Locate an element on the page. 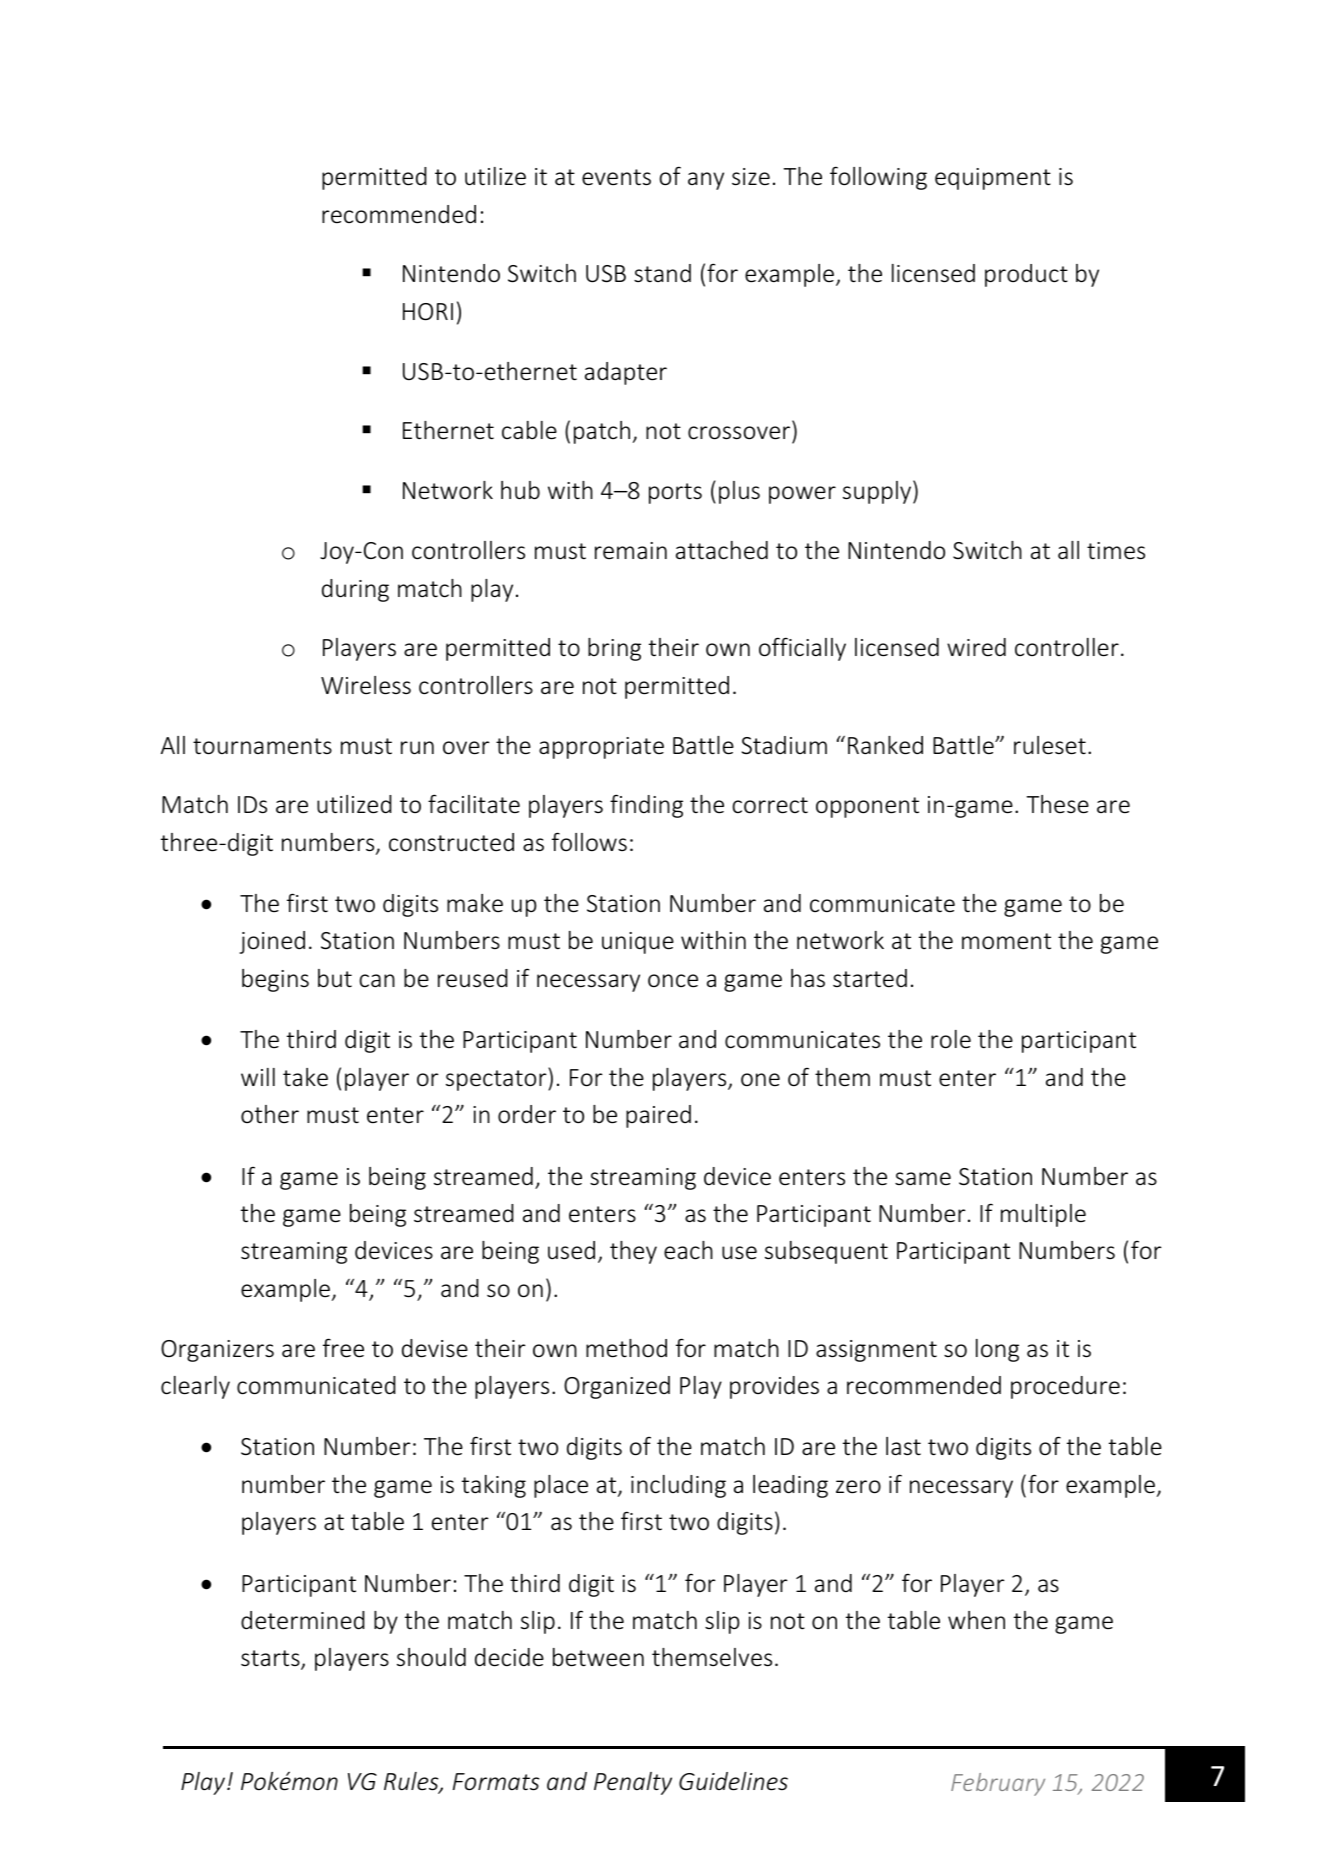  equipment is located at coordinates (993, 179).
